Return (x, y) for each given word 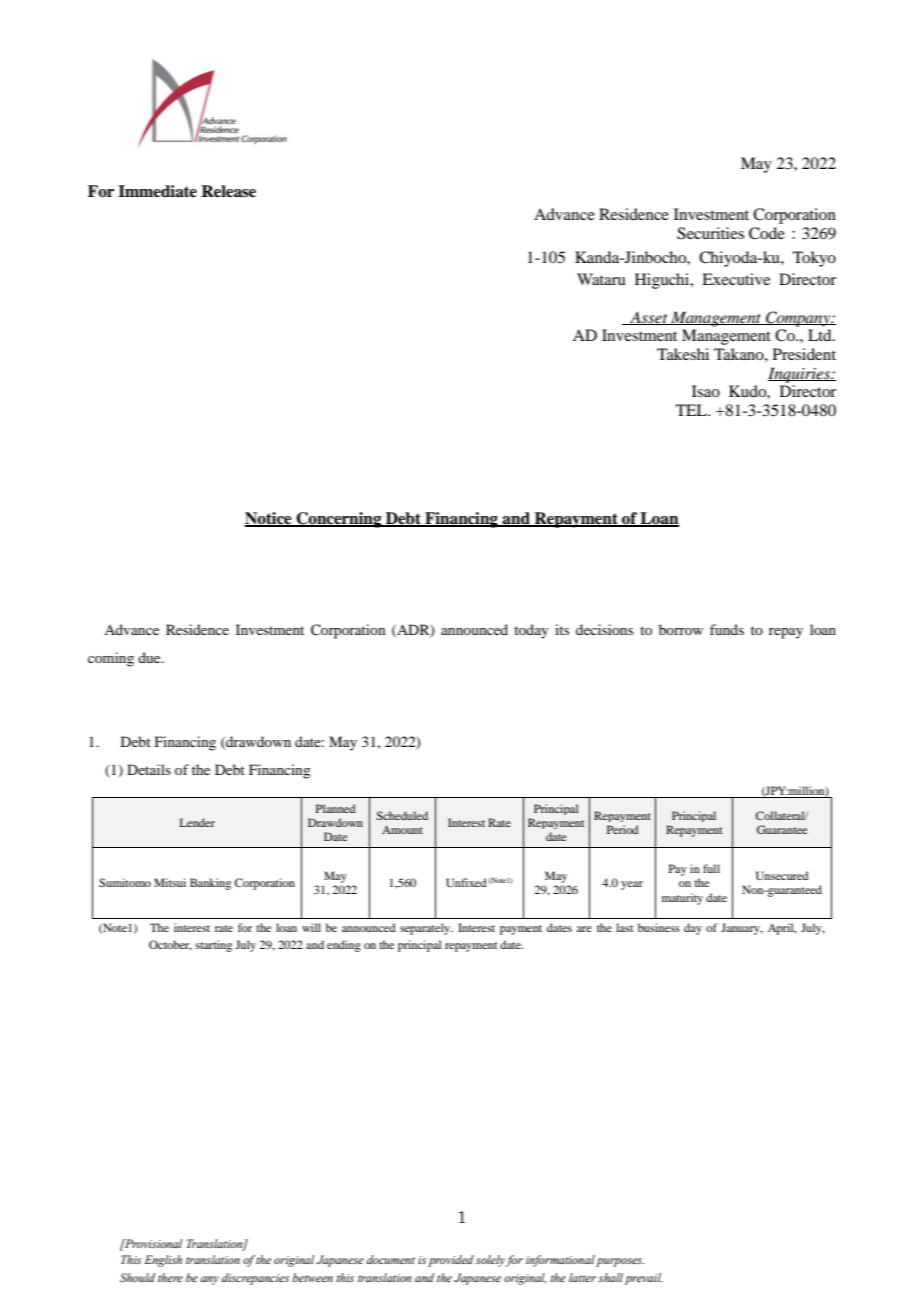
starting (214, 946)
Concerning (339, 520)
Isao (706, 391)
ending (344, 946)
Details (149, 769)
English (163, 1261)
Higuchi (663, 281)
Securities (710, 233)
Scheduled (402, 815)
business (659, 927)
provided (451, 1261)
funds (727, 629)
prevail (644, 1279)
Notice (269, 519)
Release (228, 191)
